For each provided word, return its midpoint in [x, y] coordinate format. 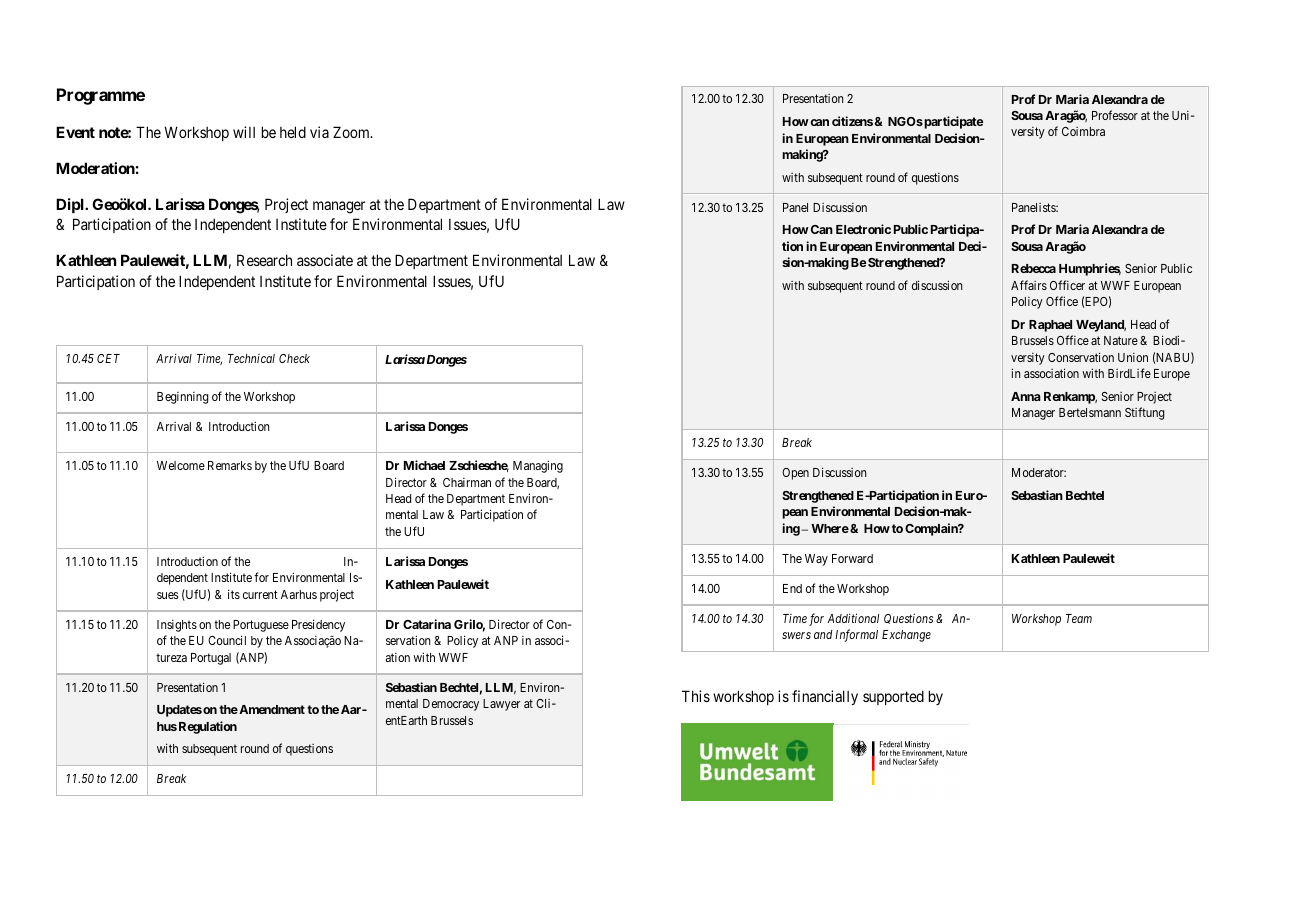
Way [816, 560]
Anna [1026, 396]
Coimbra [1083, 131]
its [234, 594]
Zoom [352, 132]
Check [294, 358]
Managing [538, 466]
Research [264, 260]
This [696, 696]
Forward [852, 558]
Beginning [183, 398]
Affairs [1029, 285]
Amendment [271, 709]
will [244, 132]
